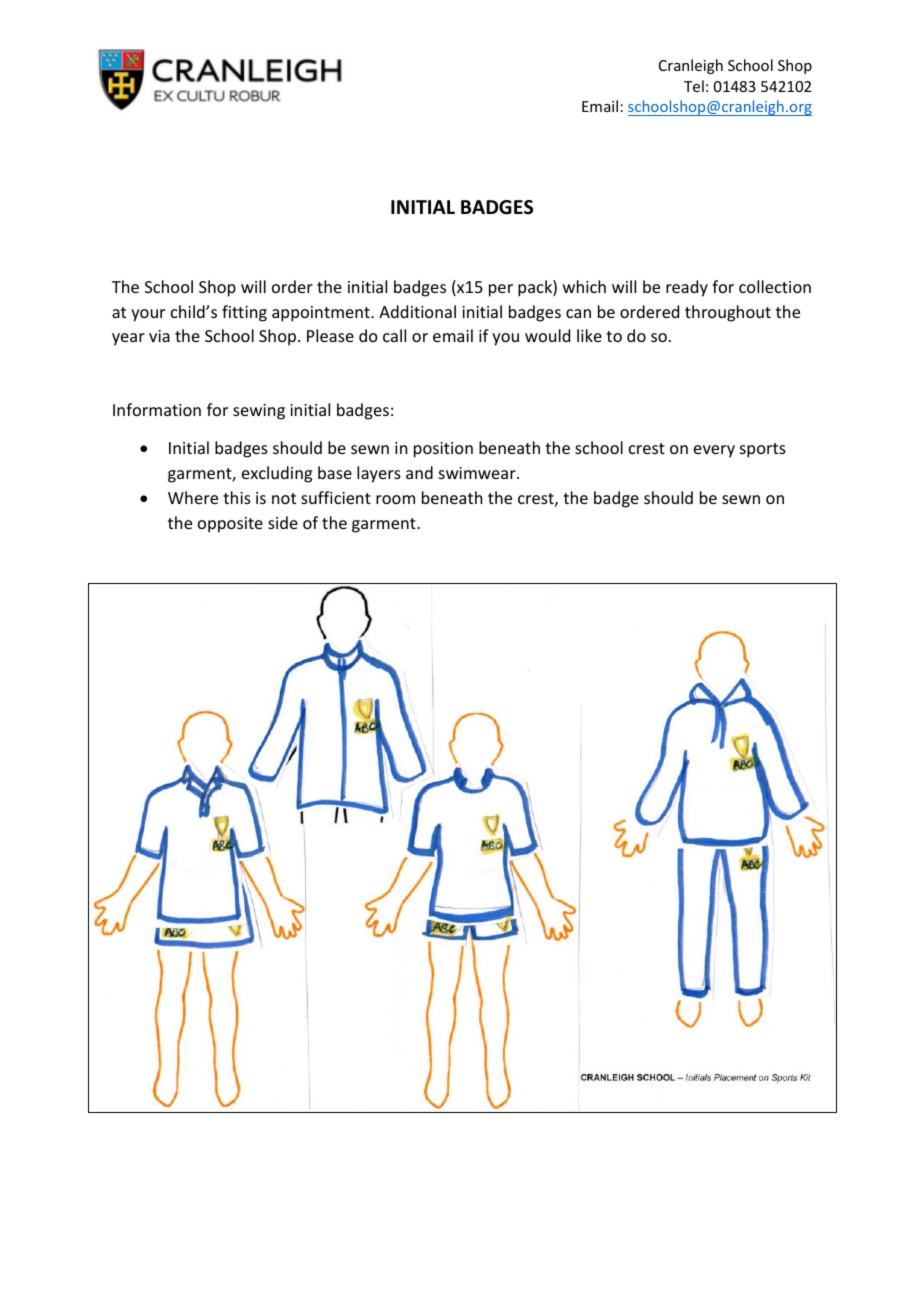 The width and height of the screenshot is (924, 1308). Describe the element at coordinates (443, 450) in the screenshot. I see `position` at that location.
